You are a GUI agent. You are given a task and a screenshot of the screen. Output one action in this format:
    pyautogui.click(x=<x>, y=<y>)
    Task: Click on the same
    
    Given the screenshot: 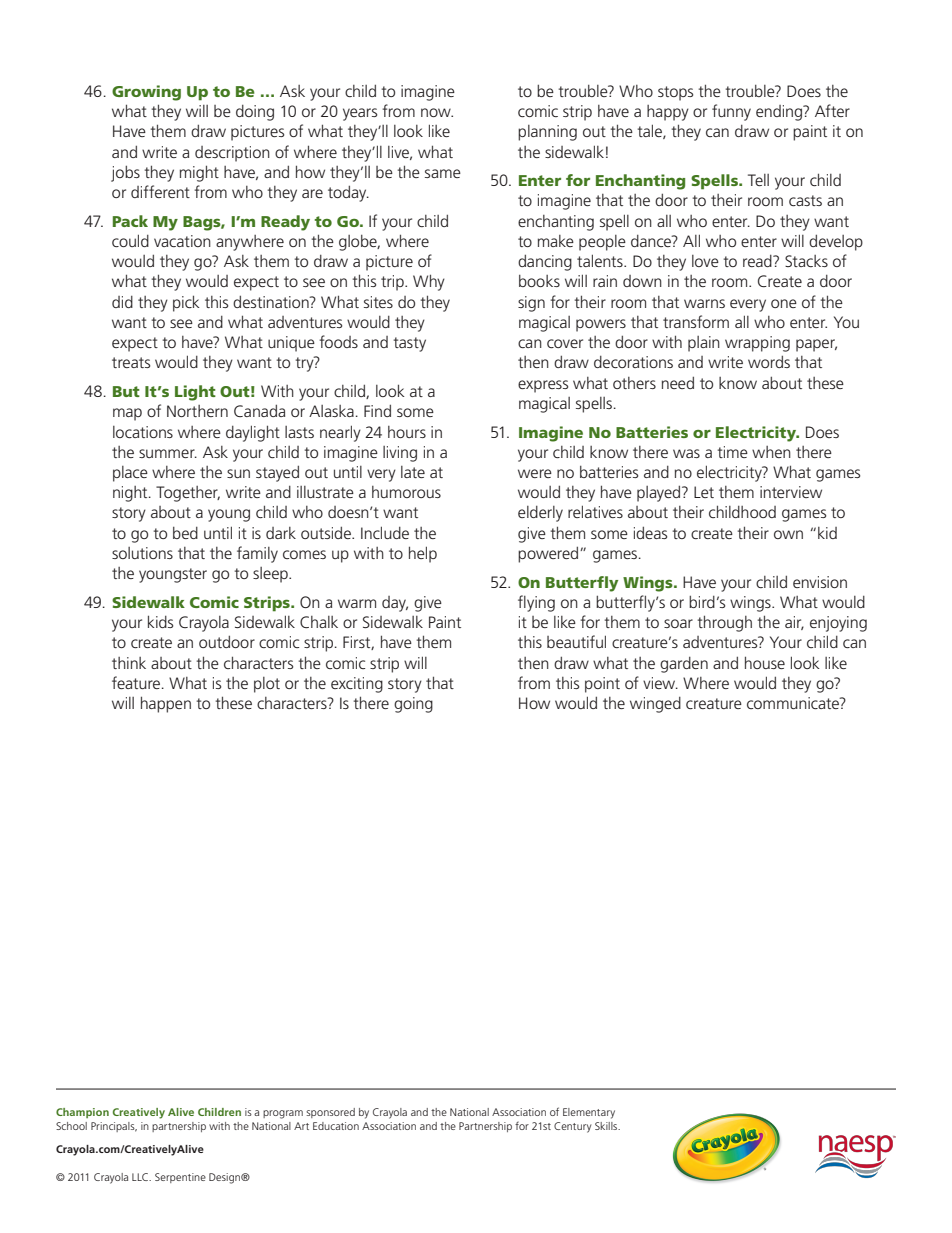 What is the action you would take?
    pyautogui.click(x=443, y=173)
